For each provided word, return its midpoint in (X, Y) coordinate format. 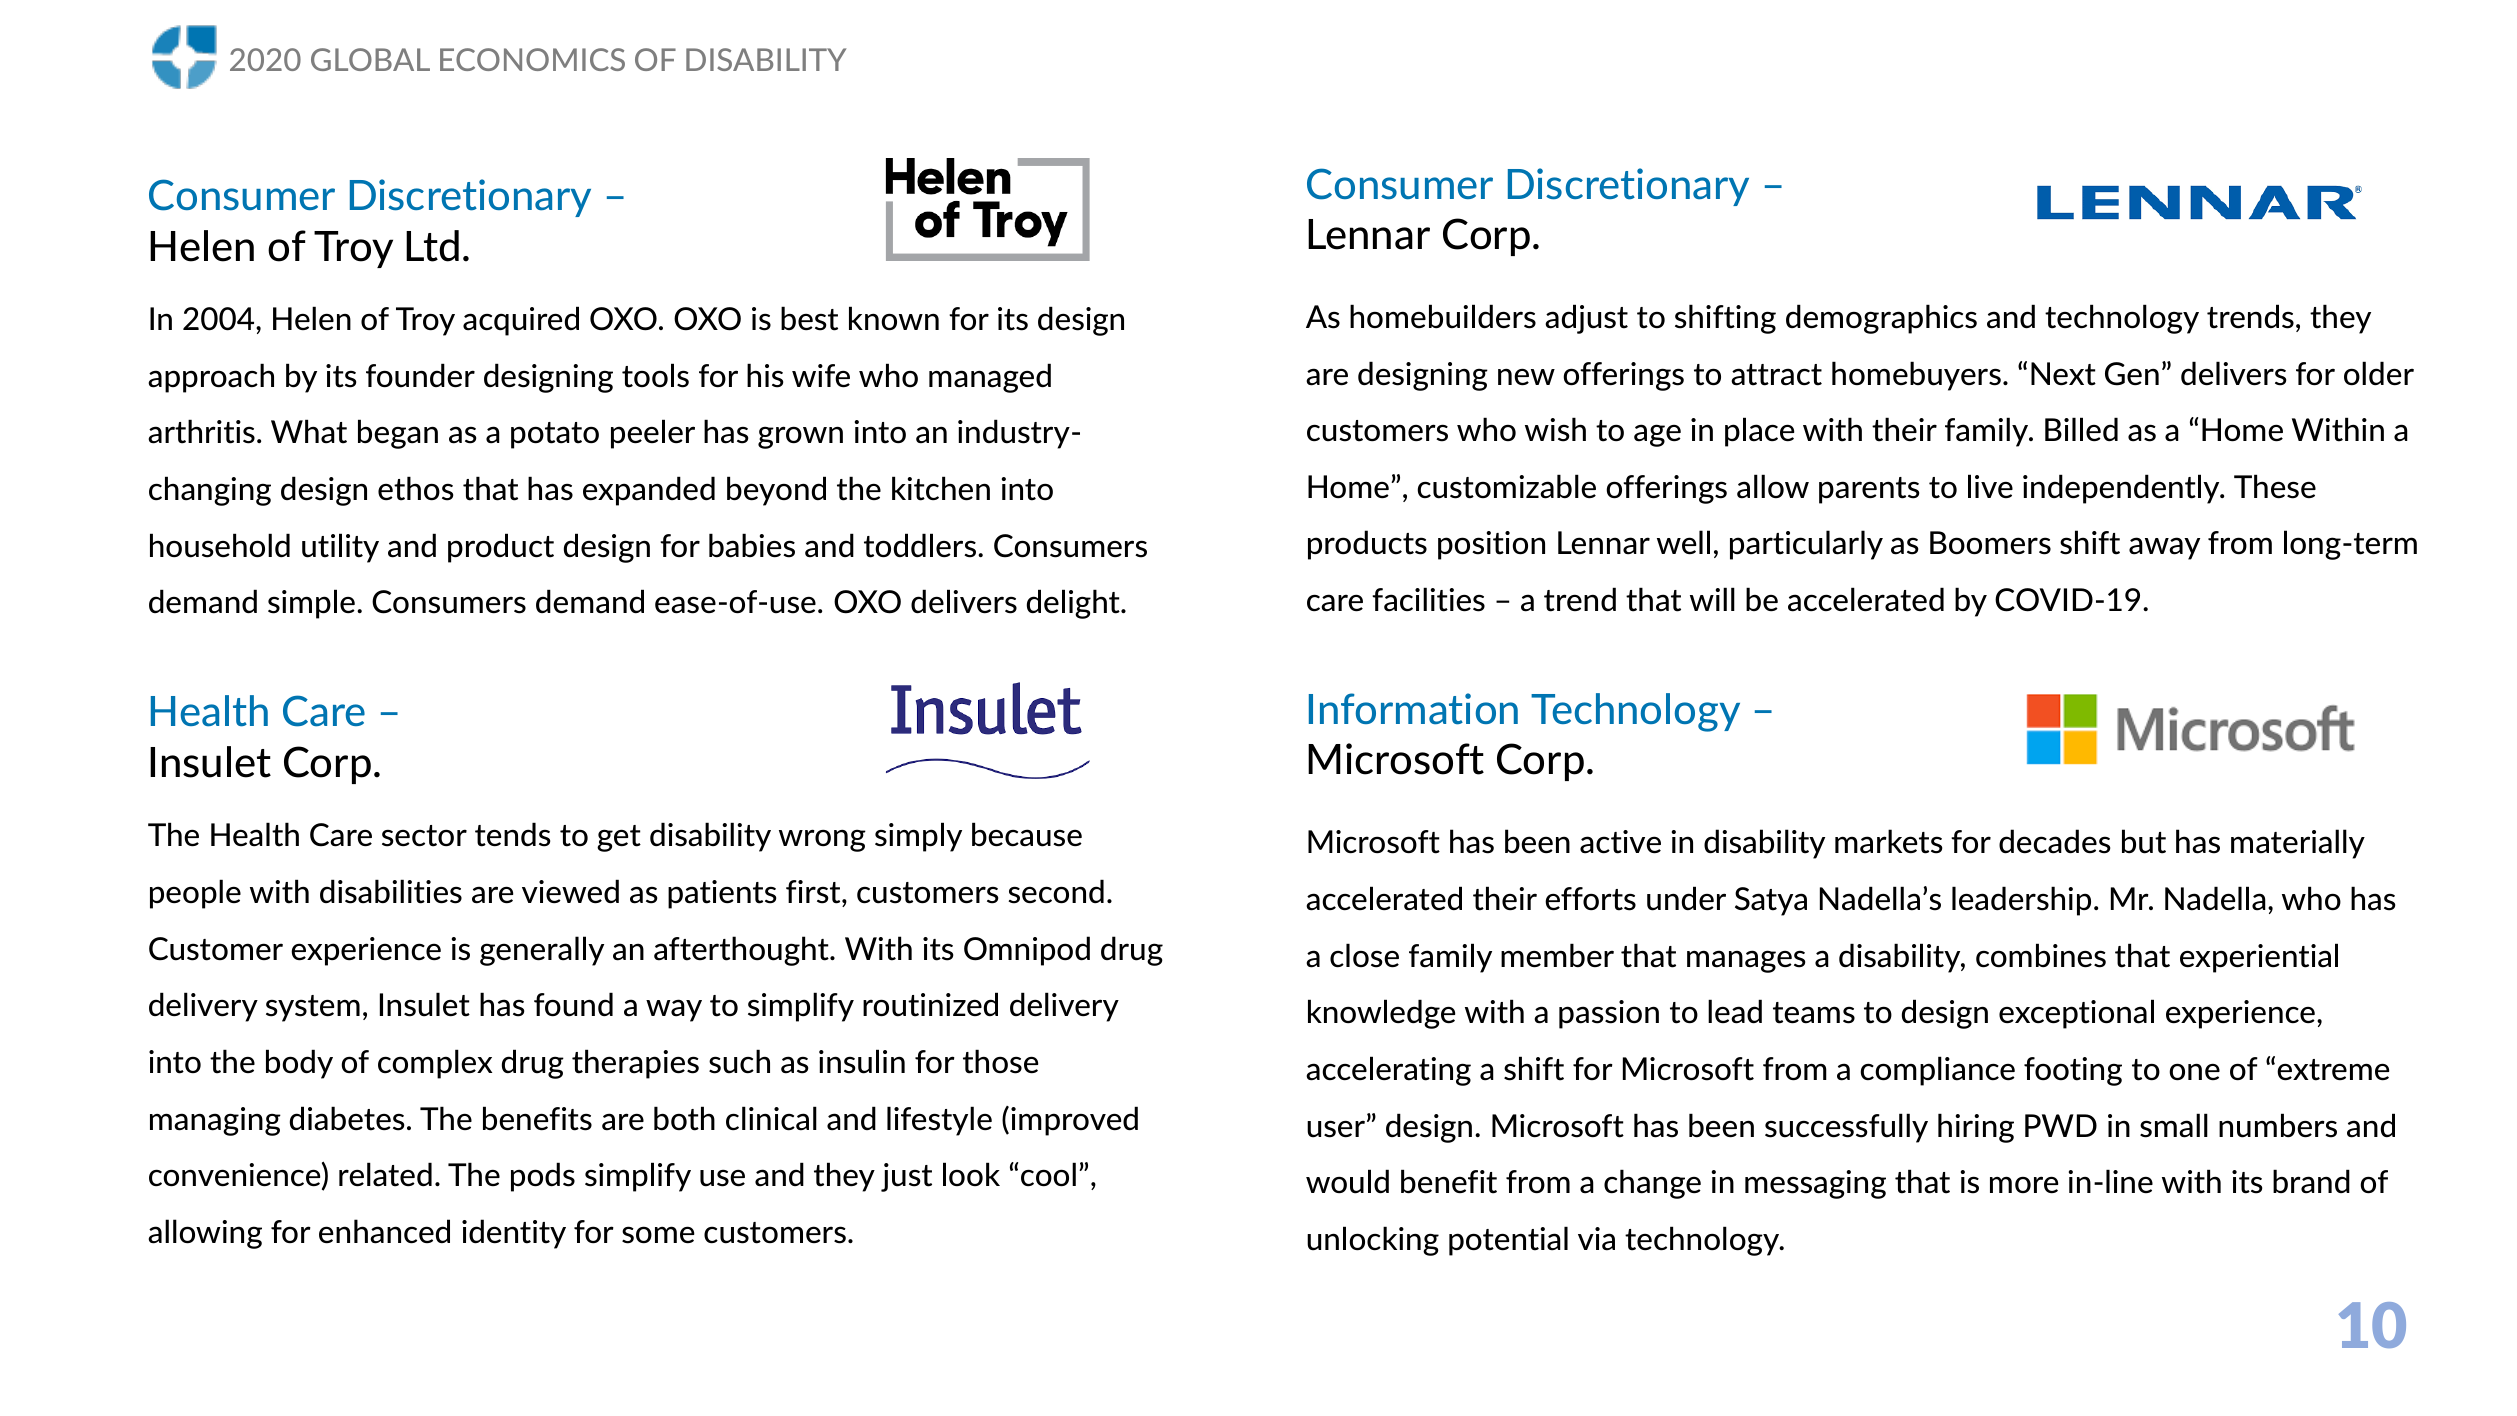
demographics (1881, 319)
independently (2122, 489)
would (1347, 1181)
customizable (1506, 486)
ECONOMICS (532, 59)
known (894, 318)
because (1027, 834)
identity (514, 1234)
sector (424, 836)
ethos (416, 488)
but (2144, 841)
